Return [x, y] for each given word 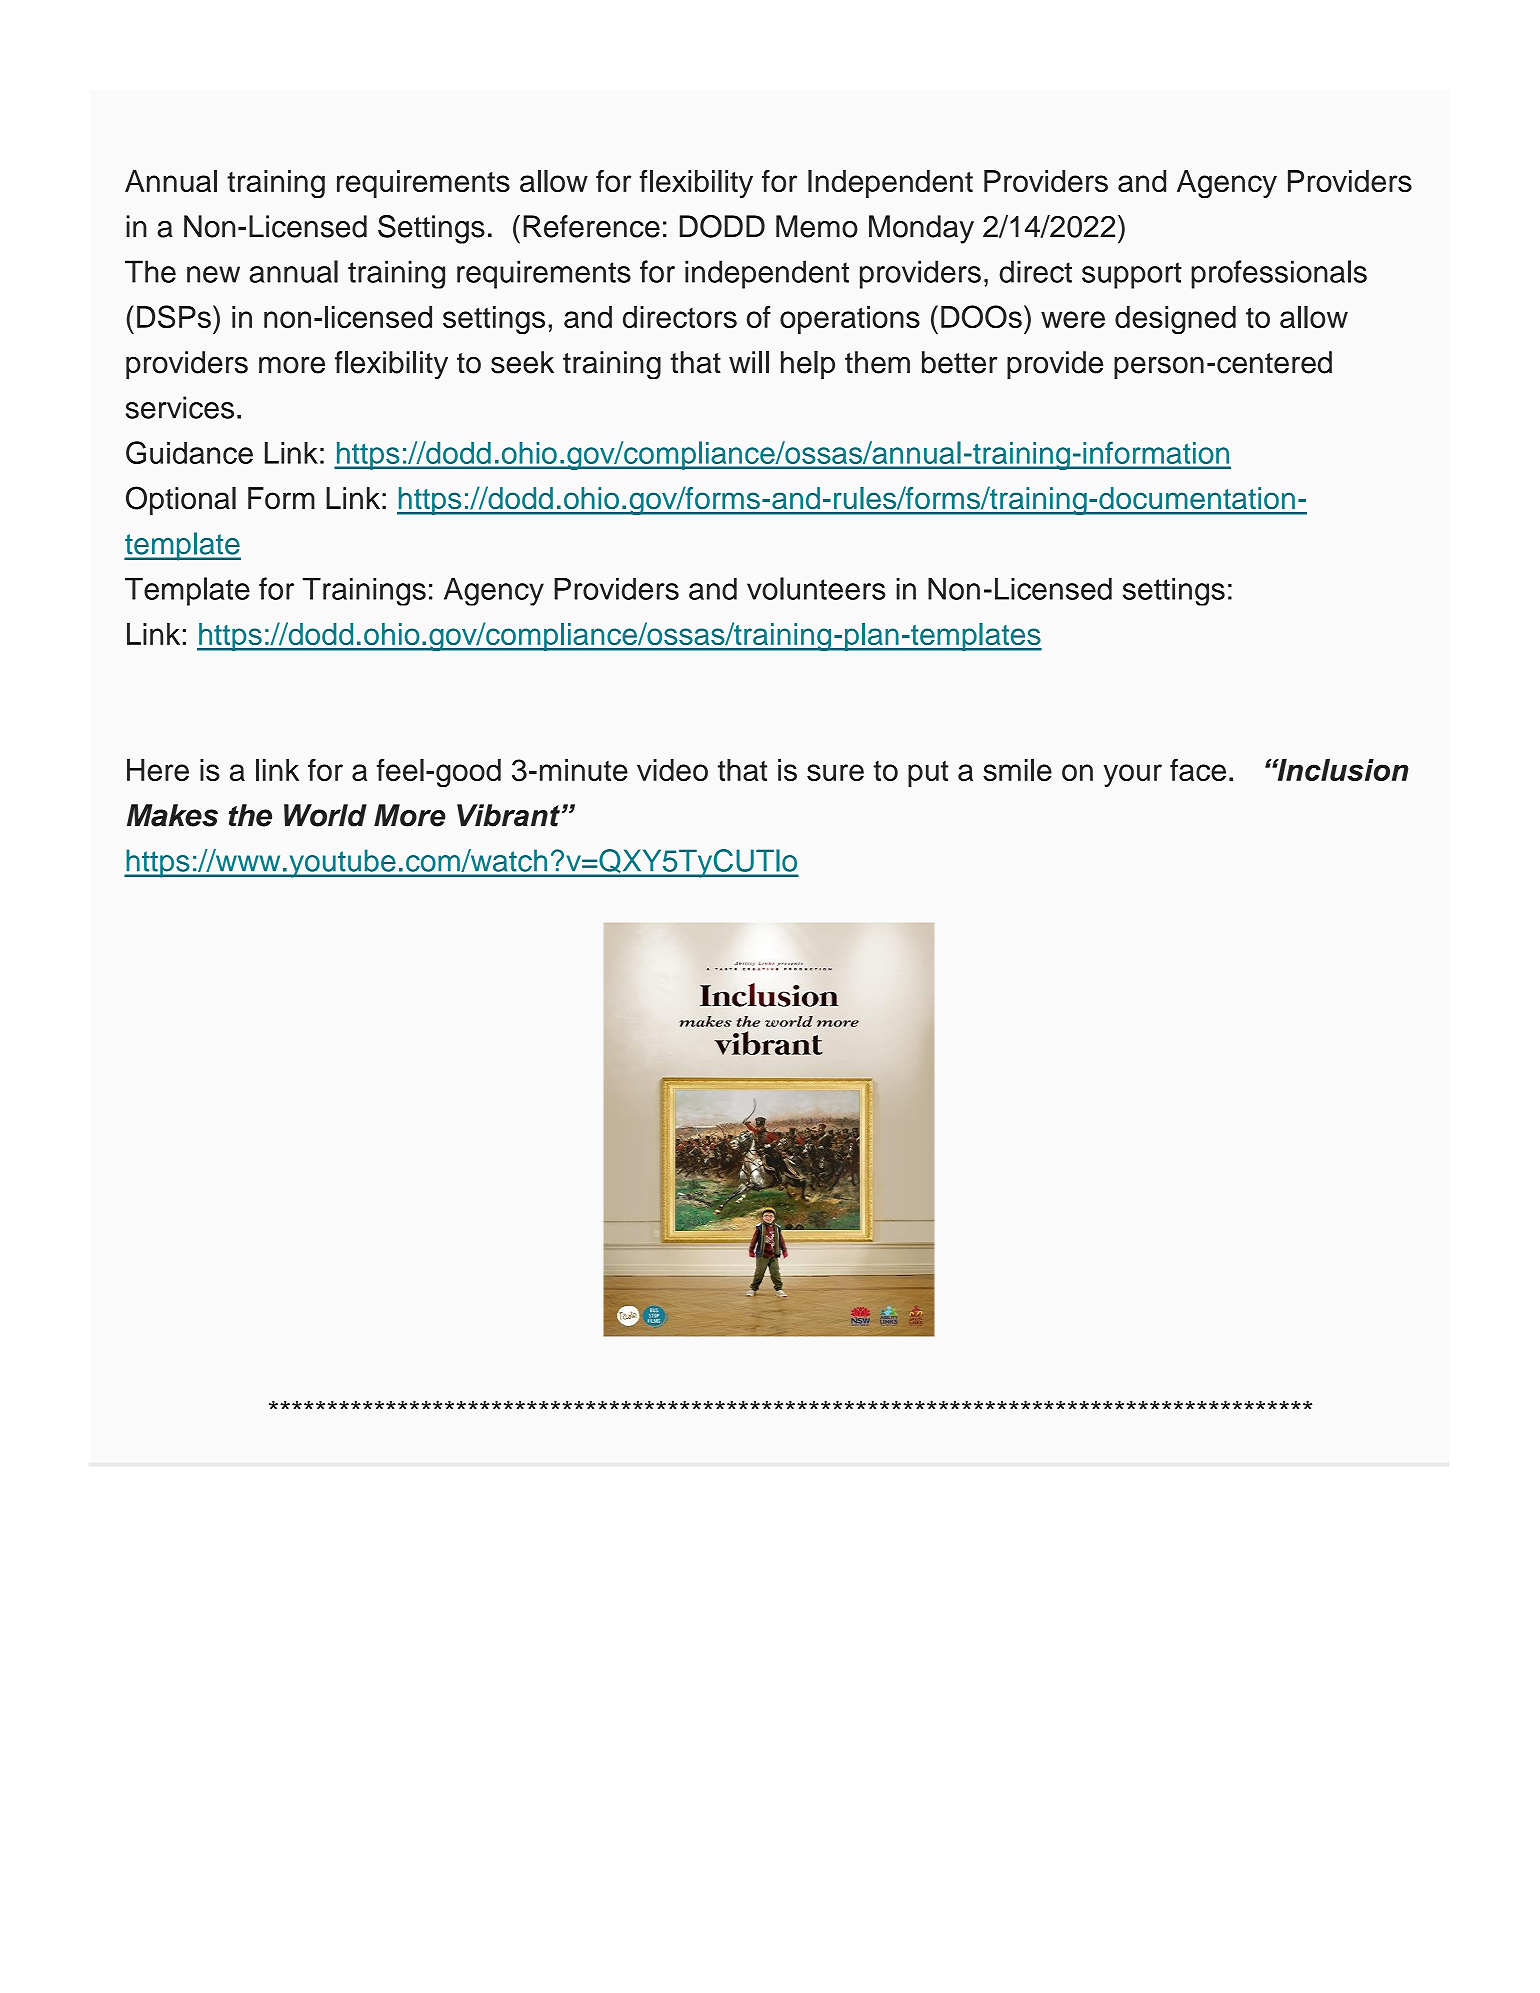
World [325, 815]
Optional [181, 500]
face [1198, 769]
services [180, 407]
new [213, 274]
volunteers [816, 588]
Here [158, 770]
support [1132, 275]
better [960, 362]
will [749, 362]
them [877, 362]
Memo [817, 226]
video [672, 770]
